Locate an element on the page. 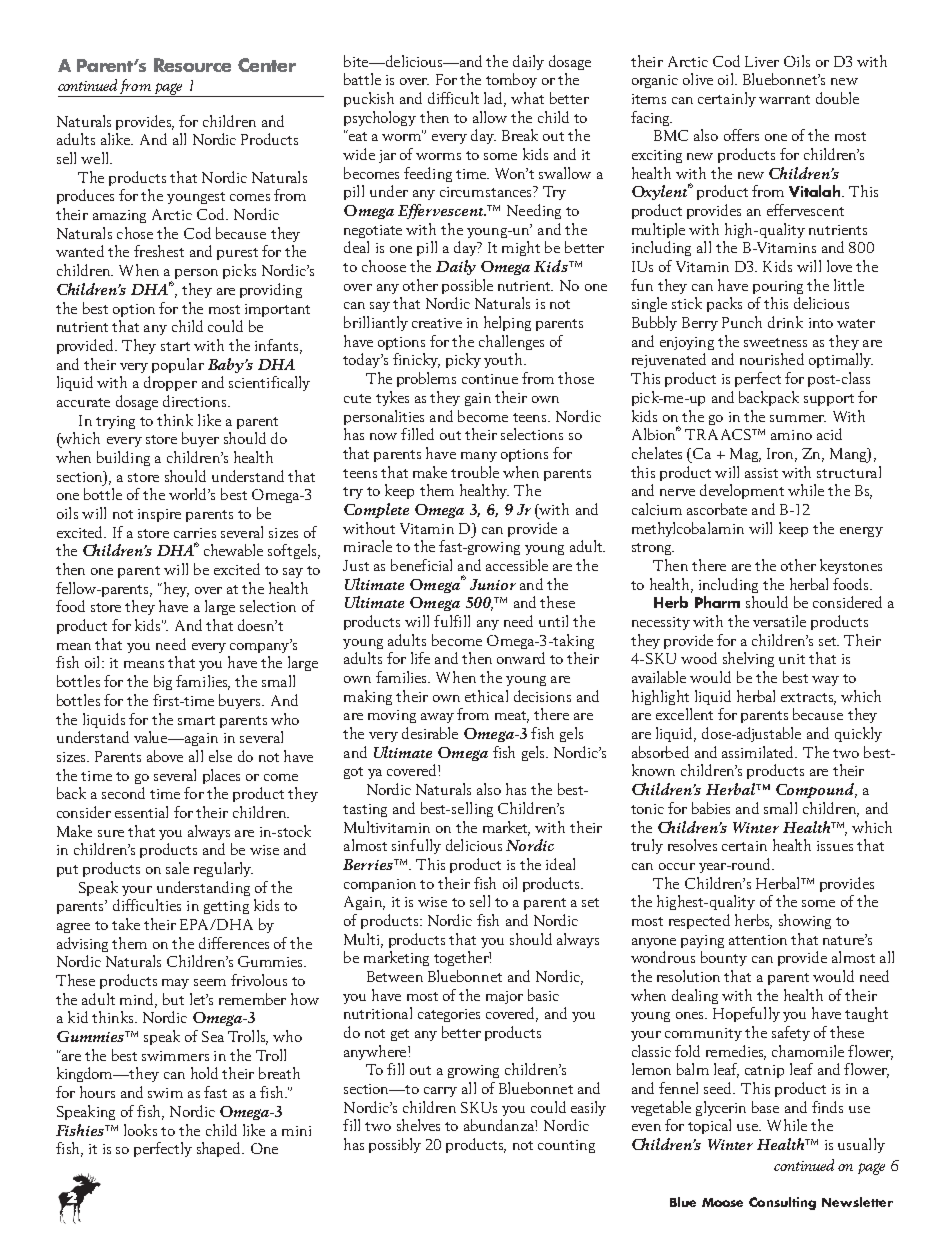  versatile is located at coordinates (779, 621).
